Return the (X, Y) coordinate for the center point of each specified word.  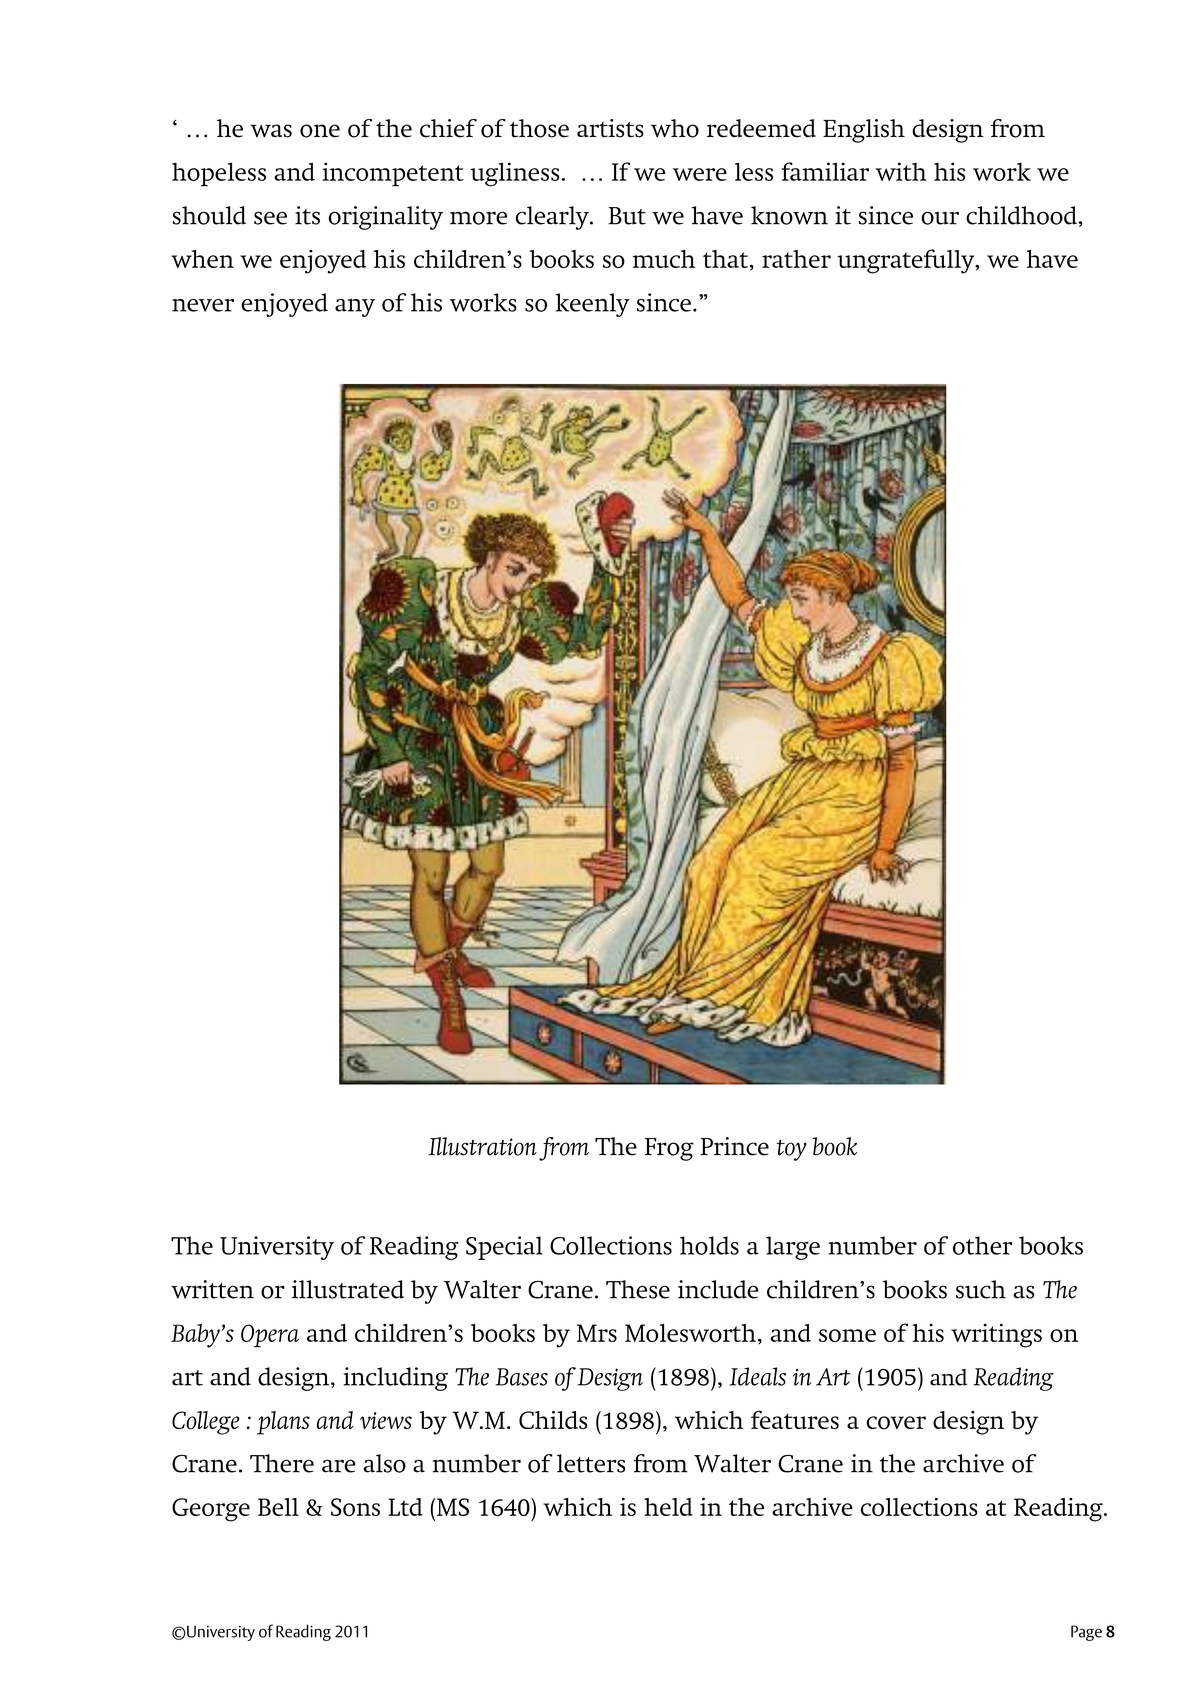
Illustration (482, 1146)
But (627, 216)
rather (796, 259)
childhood (1021, 215)
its (307, 215)
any (355, 308)
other (982, 1245)
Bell (278, 1507)
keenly (592, 305)
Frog (669, 1149)
